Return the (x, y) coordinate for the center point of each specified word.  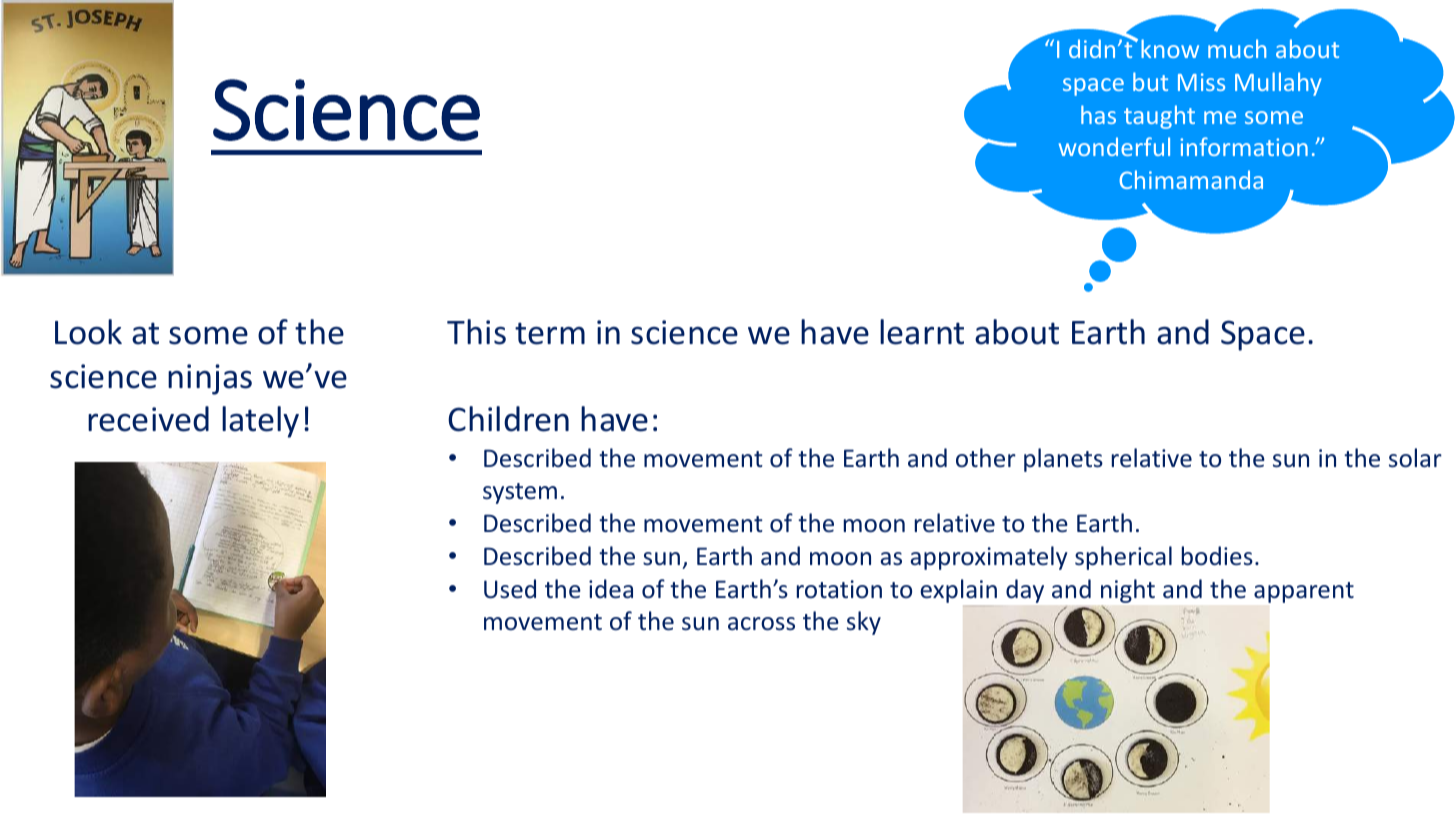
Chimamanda (1191, 179)
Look (88, 332)
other (986, 457)
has (1098, 114)
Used (510, 589)
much (1237, 48)
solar (1415, 458)
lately (260, 422)
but (1150, 81)
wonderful (1114, 146)
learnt (922, 332)
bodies (1217, 556)
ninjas (210, 379)
